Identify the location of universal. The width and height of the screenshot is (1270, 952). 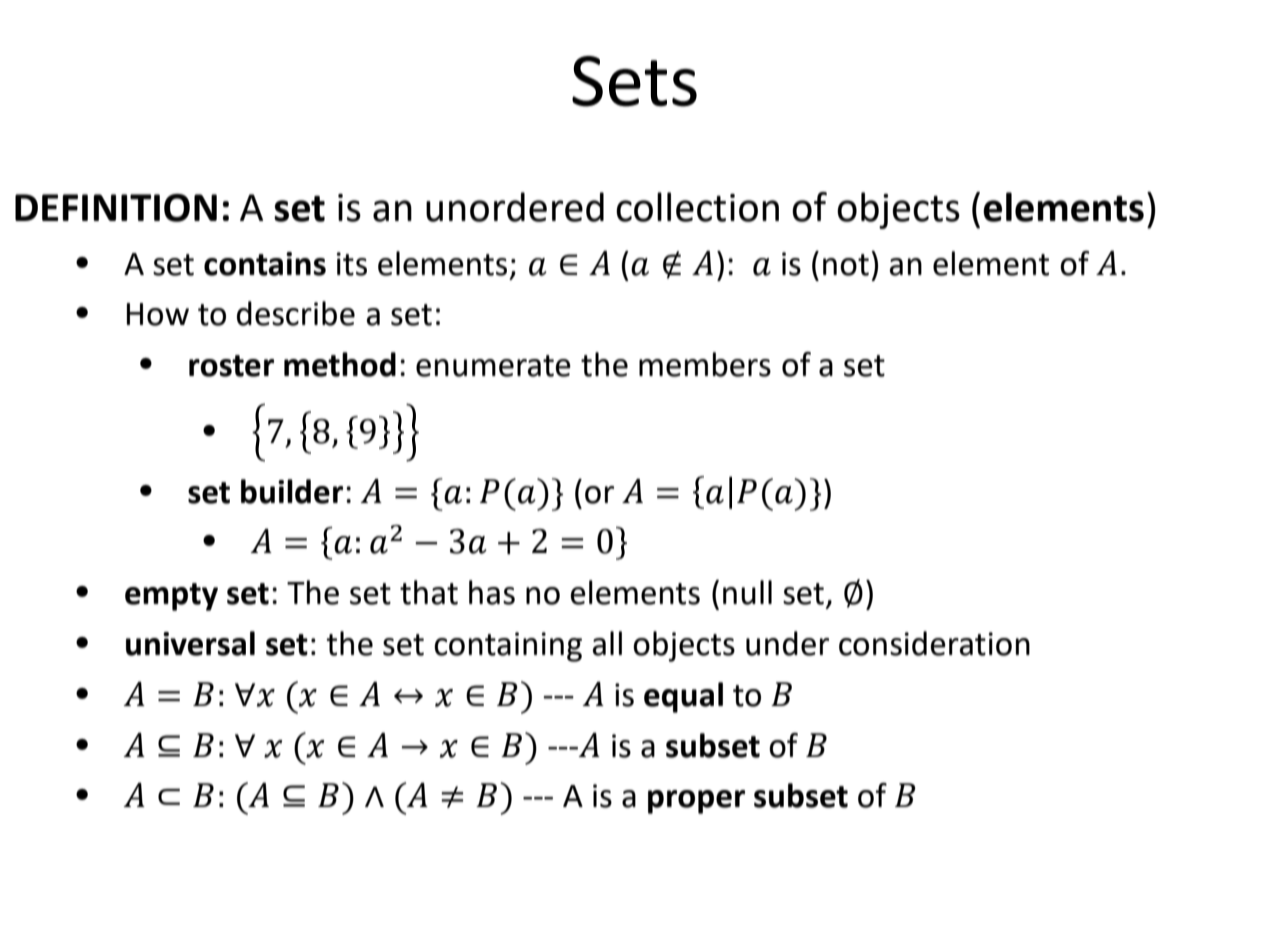
(190, 643).
